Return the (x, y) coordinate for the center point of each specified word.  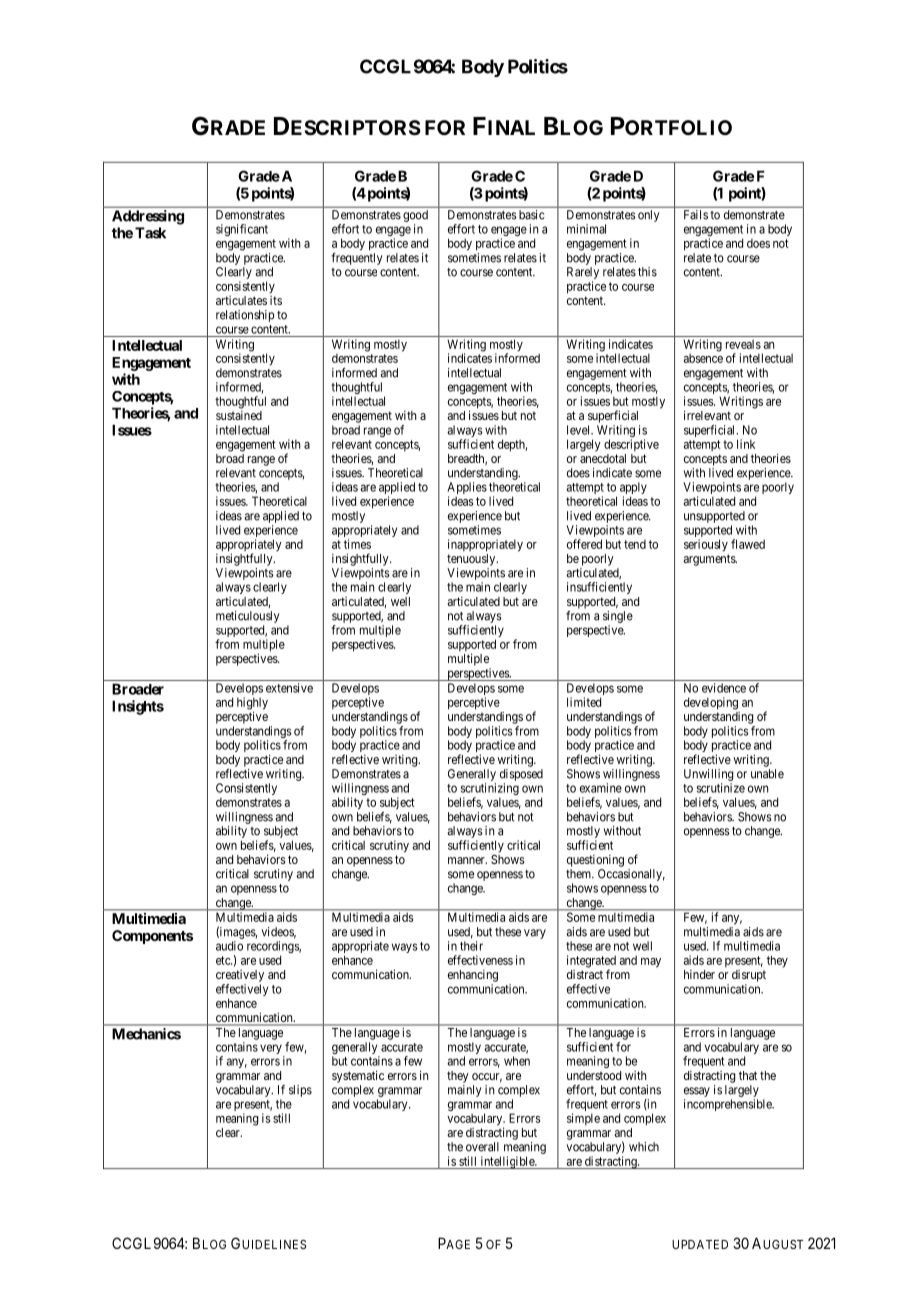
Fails (696, 215)
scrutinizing (489, 790)
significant (242, 230)
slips (300, 1091)
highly (252, 704)
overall (482, 1147)
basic (531, 215)
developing (711, 703)
